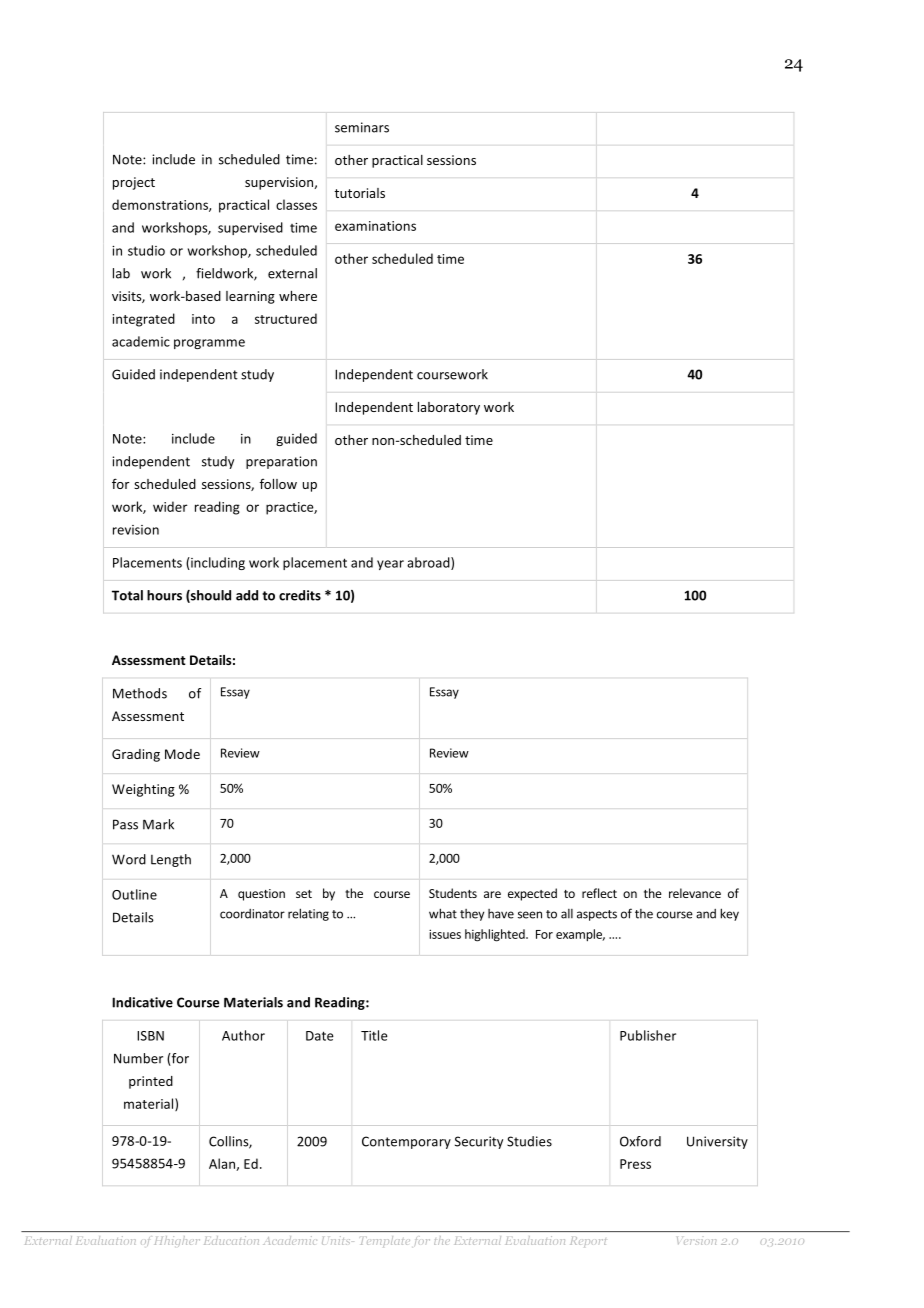 The height and width of the screenshot is (1308, 924). I want to click on Mode, so click(182, 754).
